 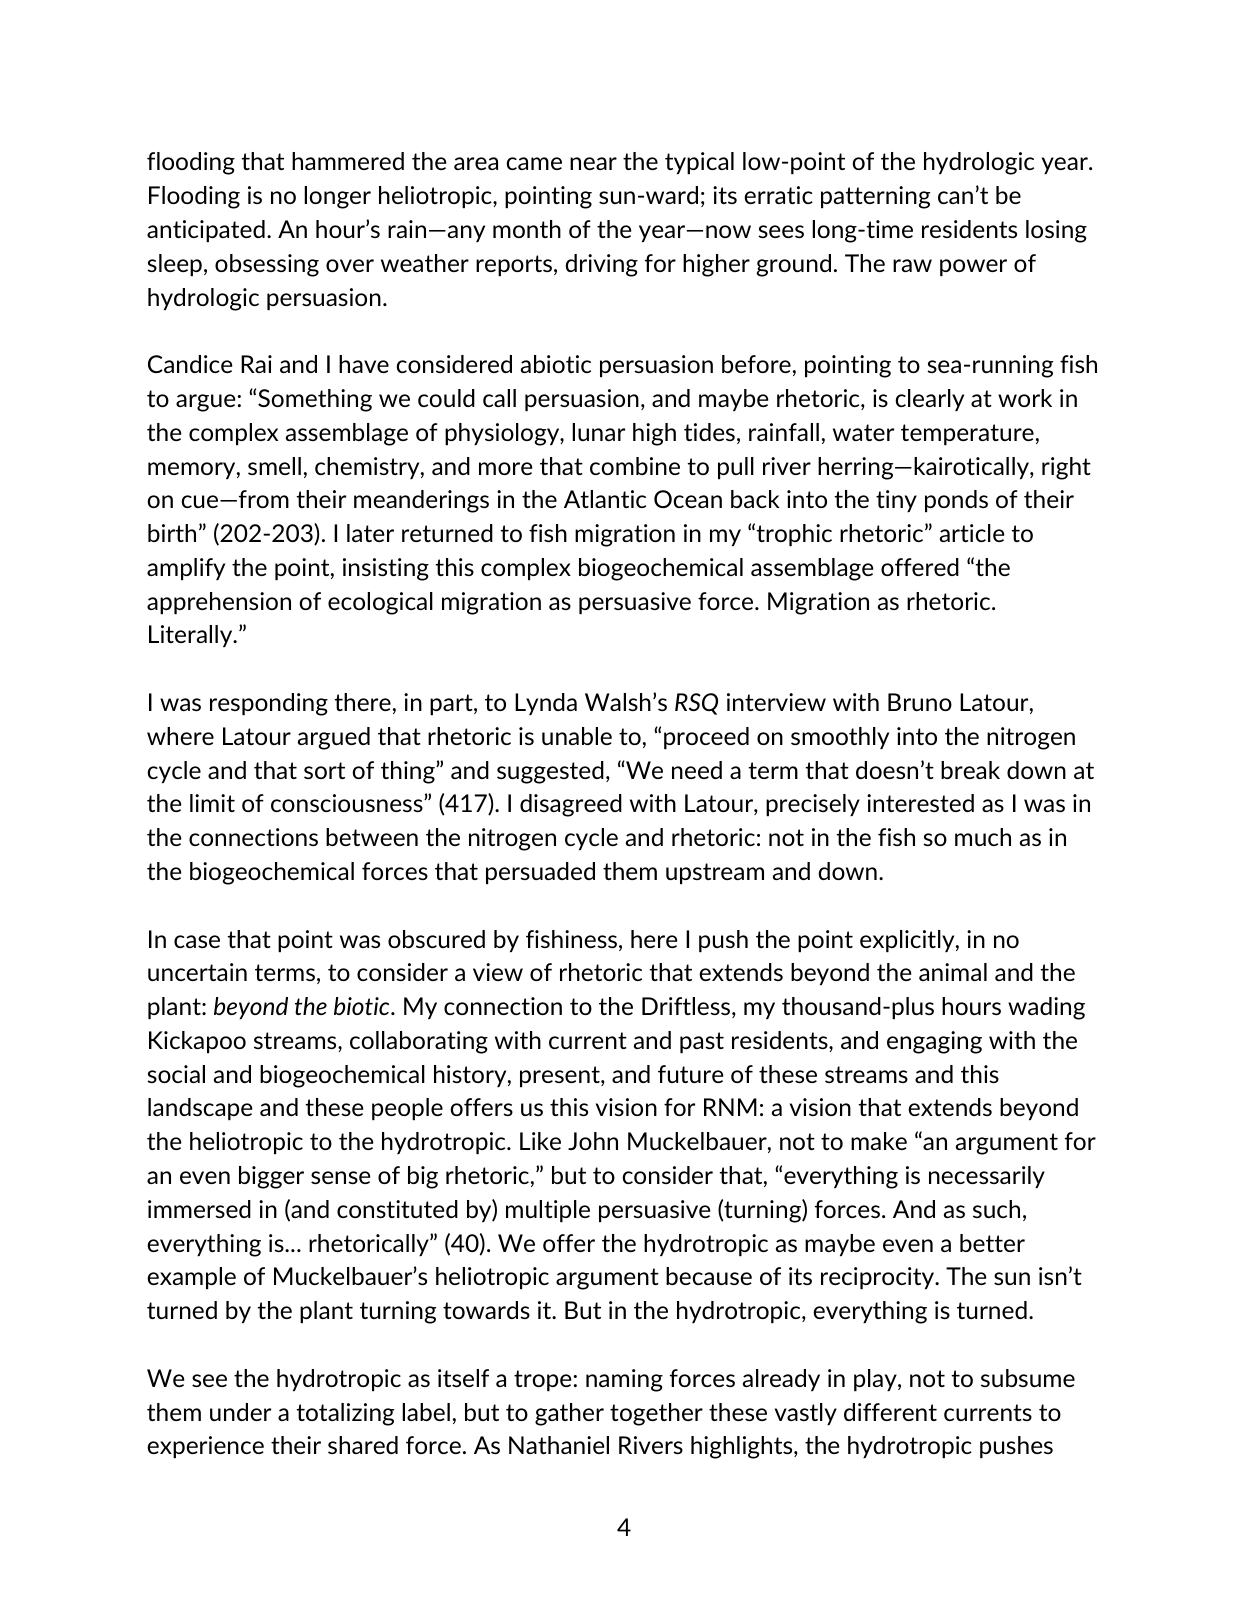 What do you see at coordinates (571, 805) in the screenshot?
I see `disagreed` at bounding box center [571, 805].
